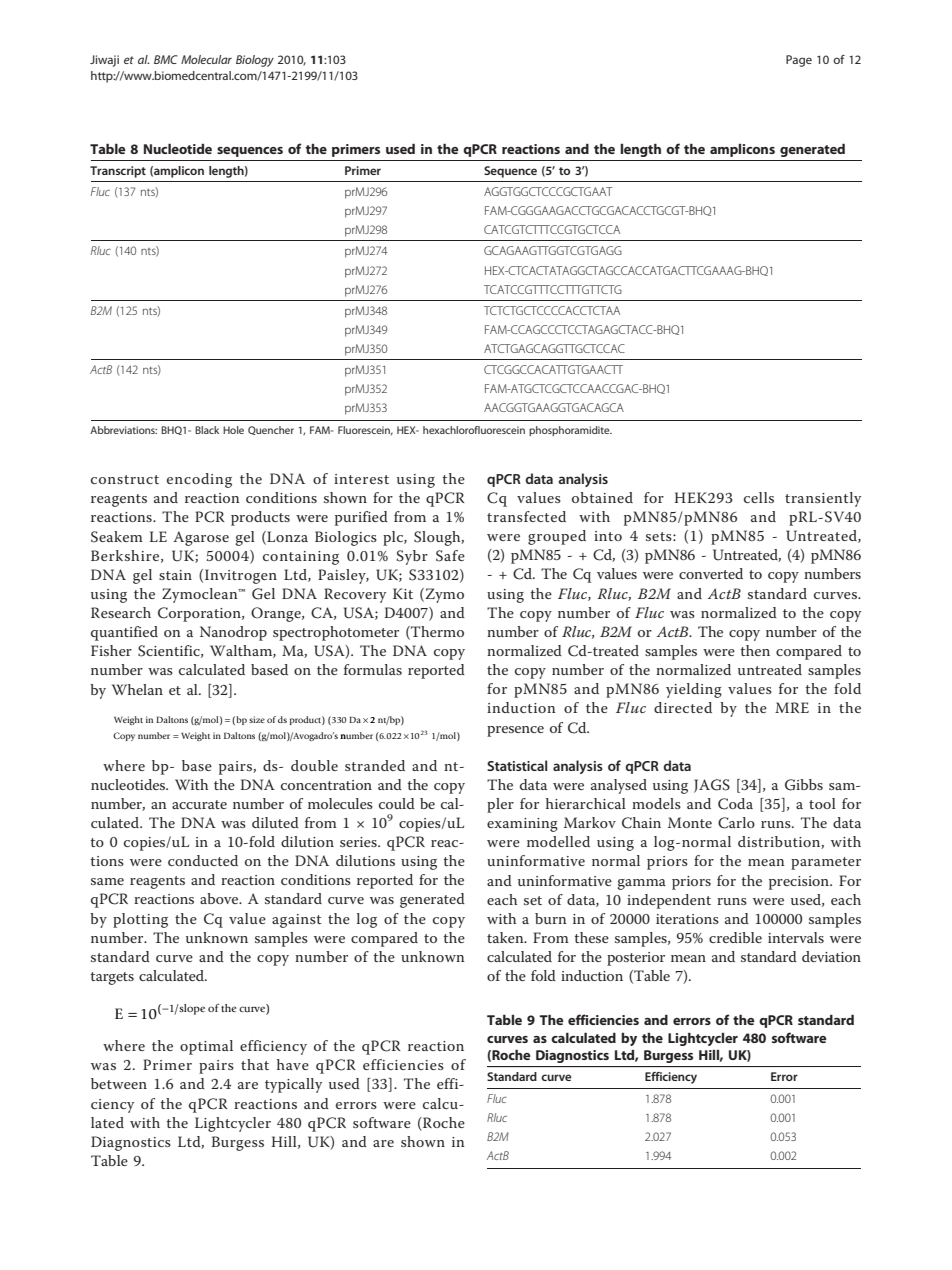 The width and height of the screenshot is (952, 1270). What do you see at coordinates (373, 669) in the screenshot?
I see `formulas` at bounding box center [373, 669].
